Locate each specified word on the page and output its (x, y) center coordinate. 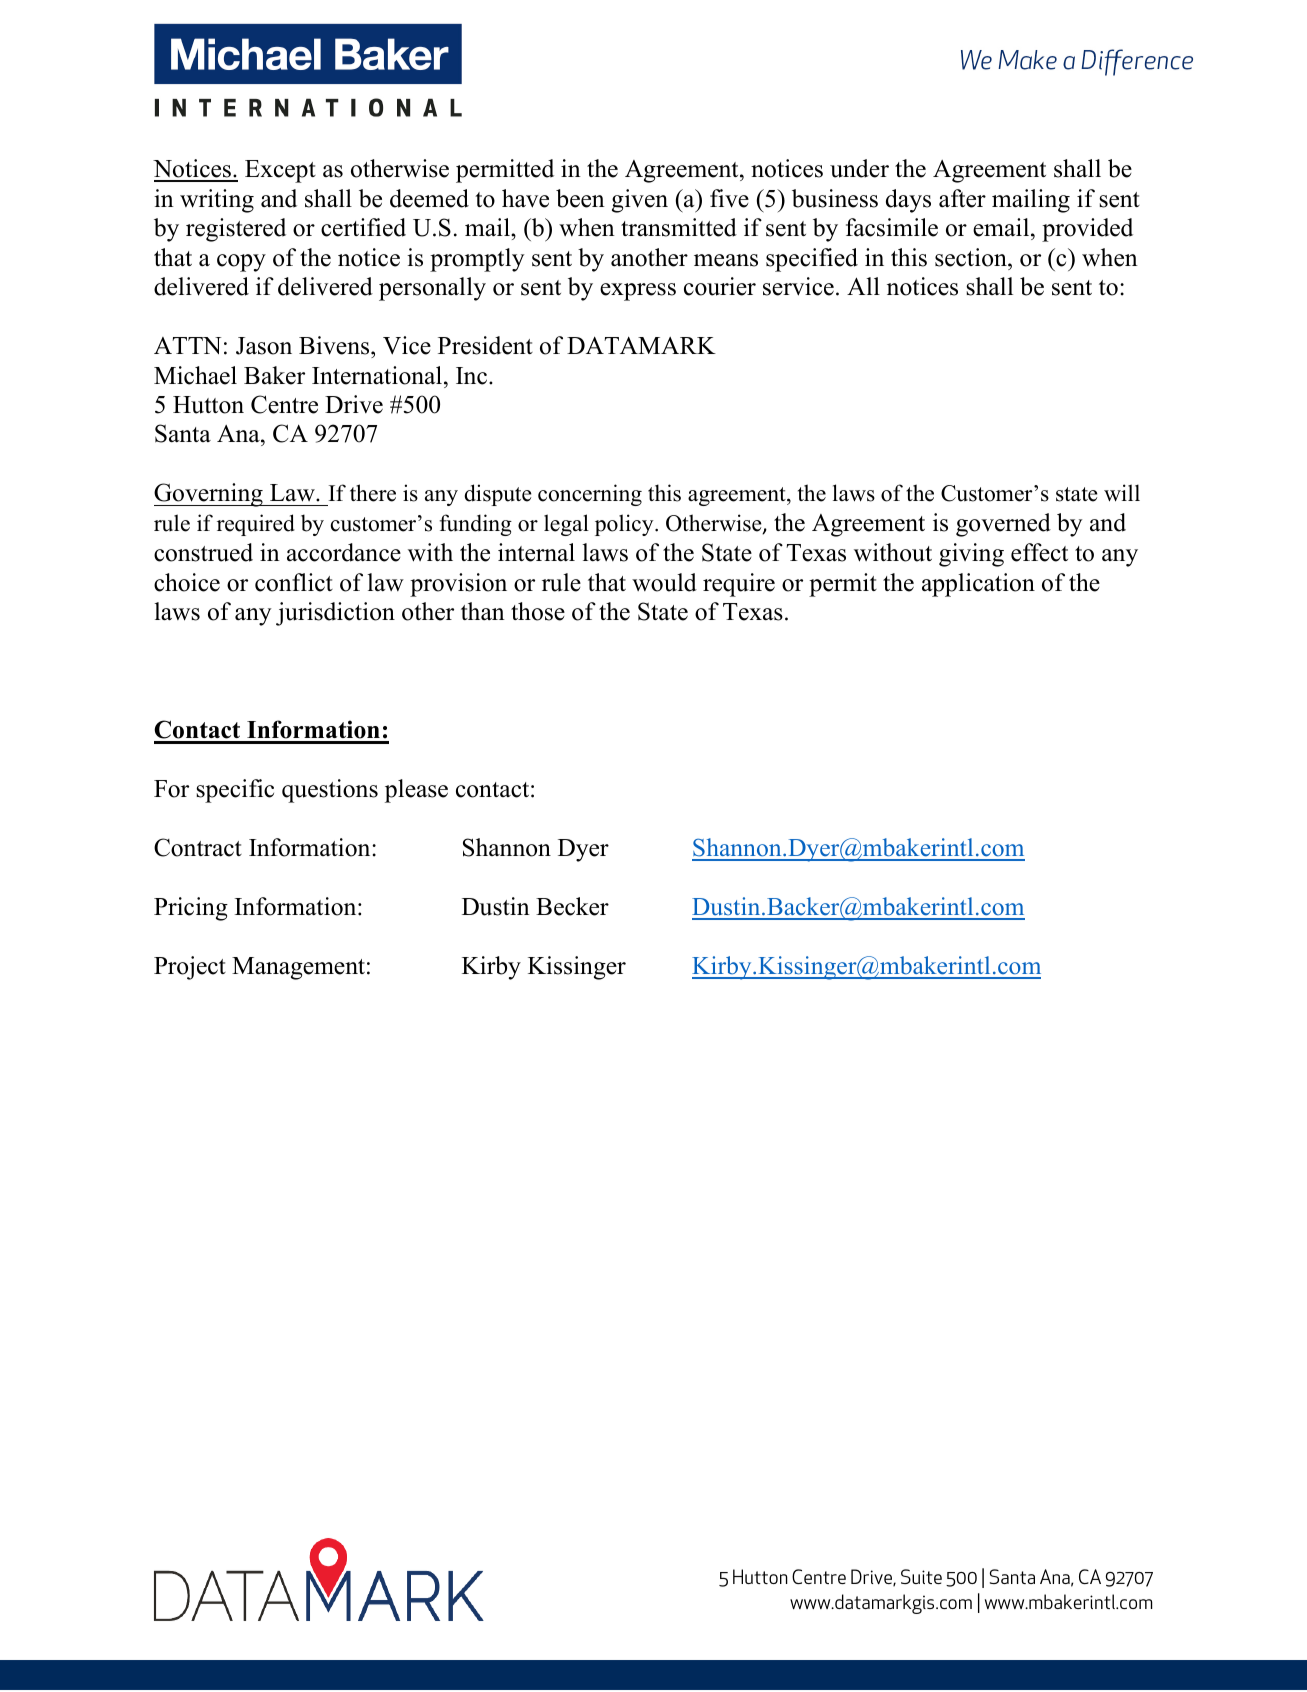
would (664, 582)
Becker (572, 906)
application (978, 585)
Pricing (191, 909)
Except (280, 171)
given (640, 201)
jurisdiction (335, 614)
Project (190, 968)
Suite (921, 1576)
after (962, 198)
